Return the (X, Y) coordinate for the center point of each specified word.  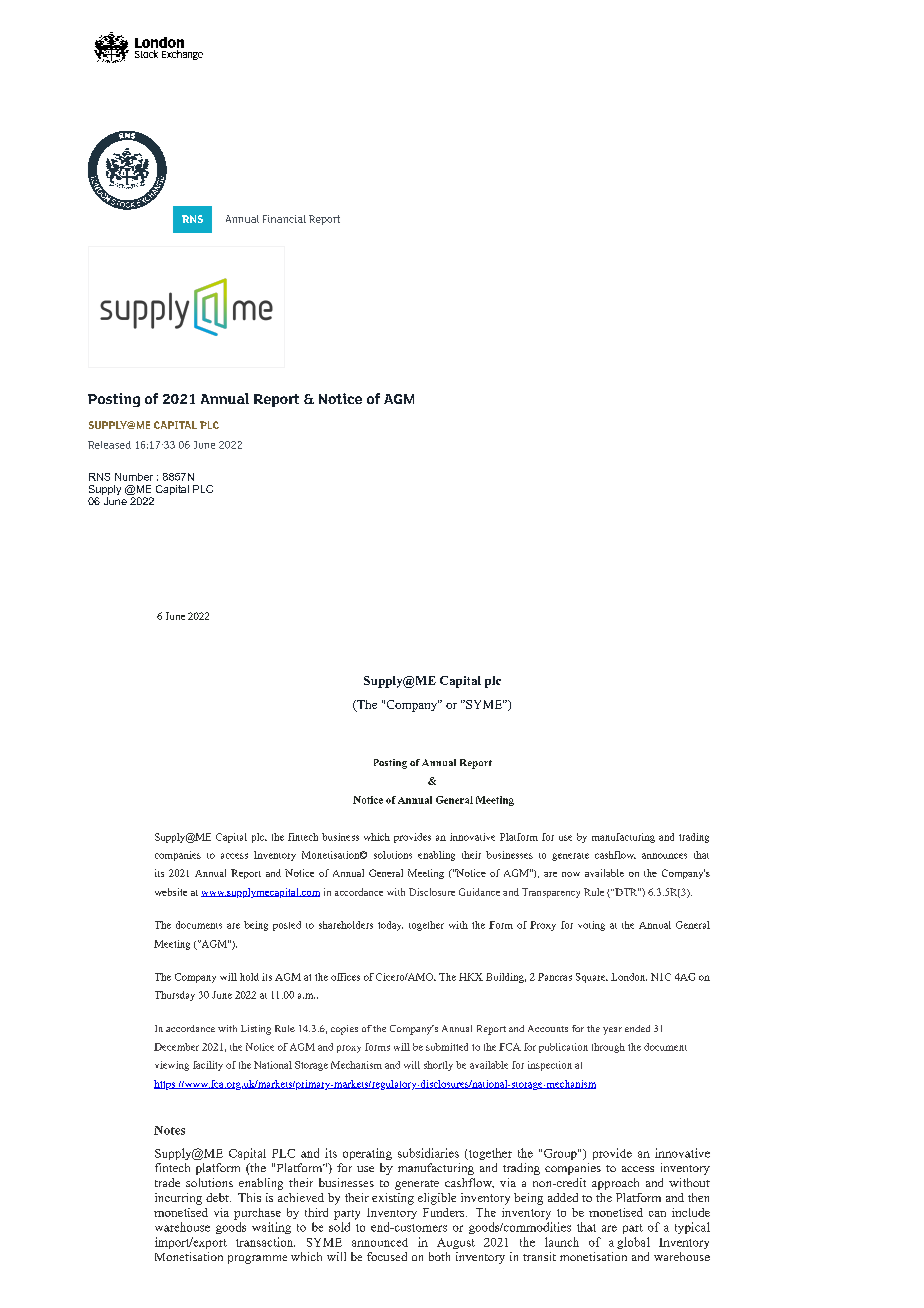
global (633, 1243)
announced (380, 1242)
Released (109, 445)
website (171, 892)
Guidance (479, 892)
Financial (284, 219)
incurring (178, 1199)
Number (134, 477)
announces (664, 856)
